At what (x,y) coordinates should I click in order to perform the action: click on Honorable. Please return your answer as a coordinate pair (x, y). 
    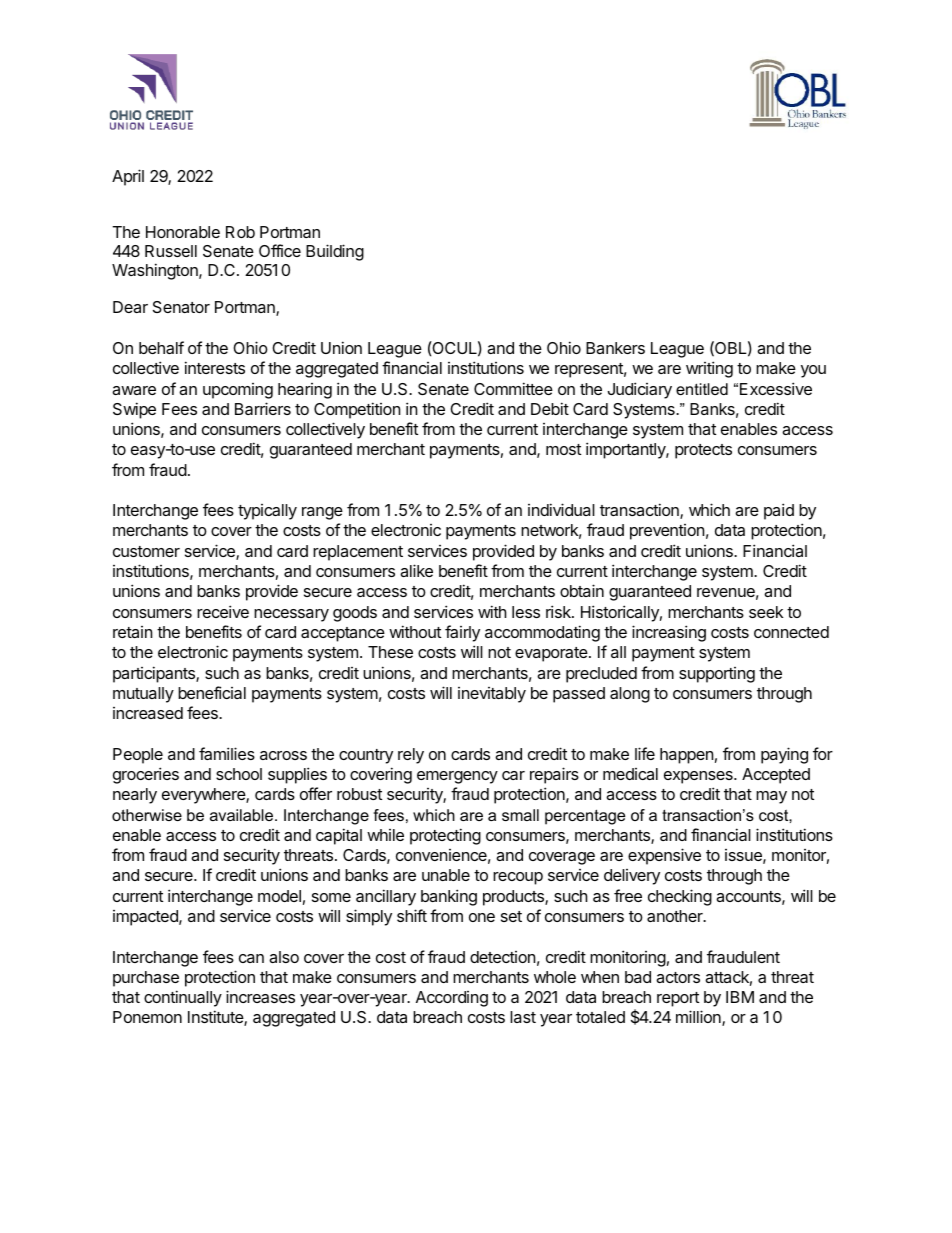
    Looking at the image, I should click on (183, 232).
